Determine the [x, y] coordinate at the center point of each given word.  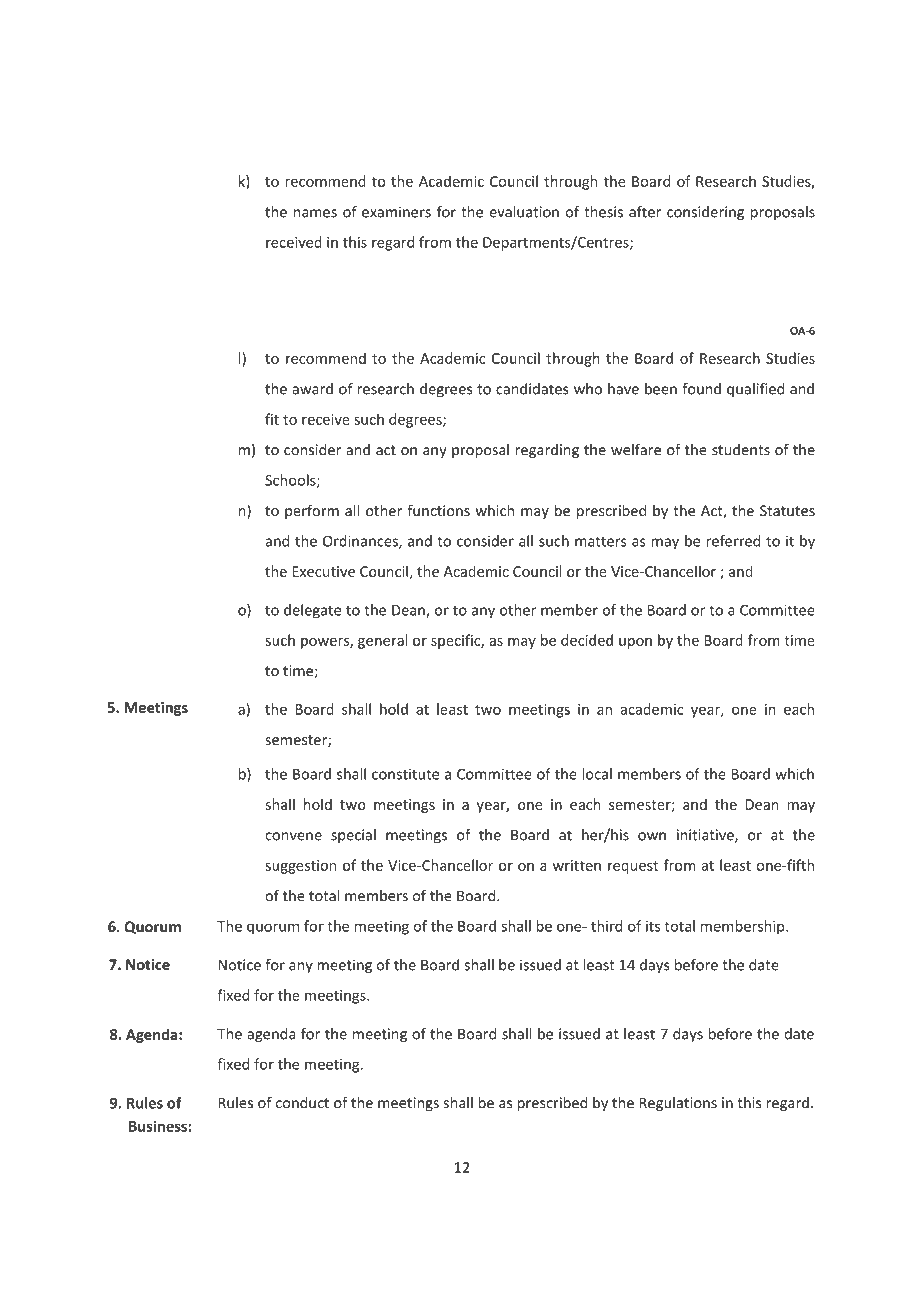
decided [587, 640]
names [315, 213]
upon [635, 643]
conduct [302, 1103]
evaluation [524, 212]
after [645, 212]
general [383, 641]
